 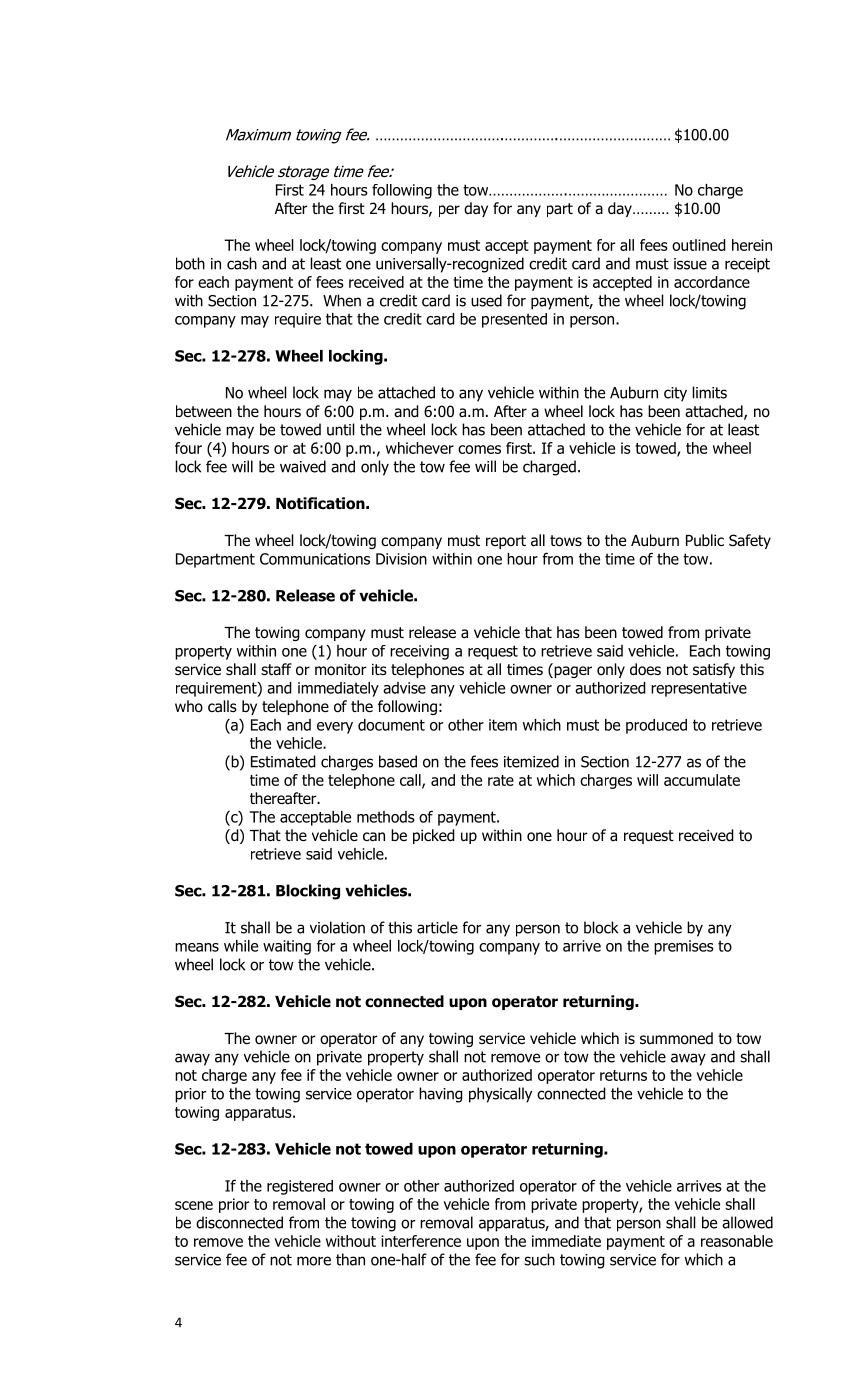 What do you see at coordinates (303, 466) in the image?
I see `waived` at bounding box center [303, 466].
